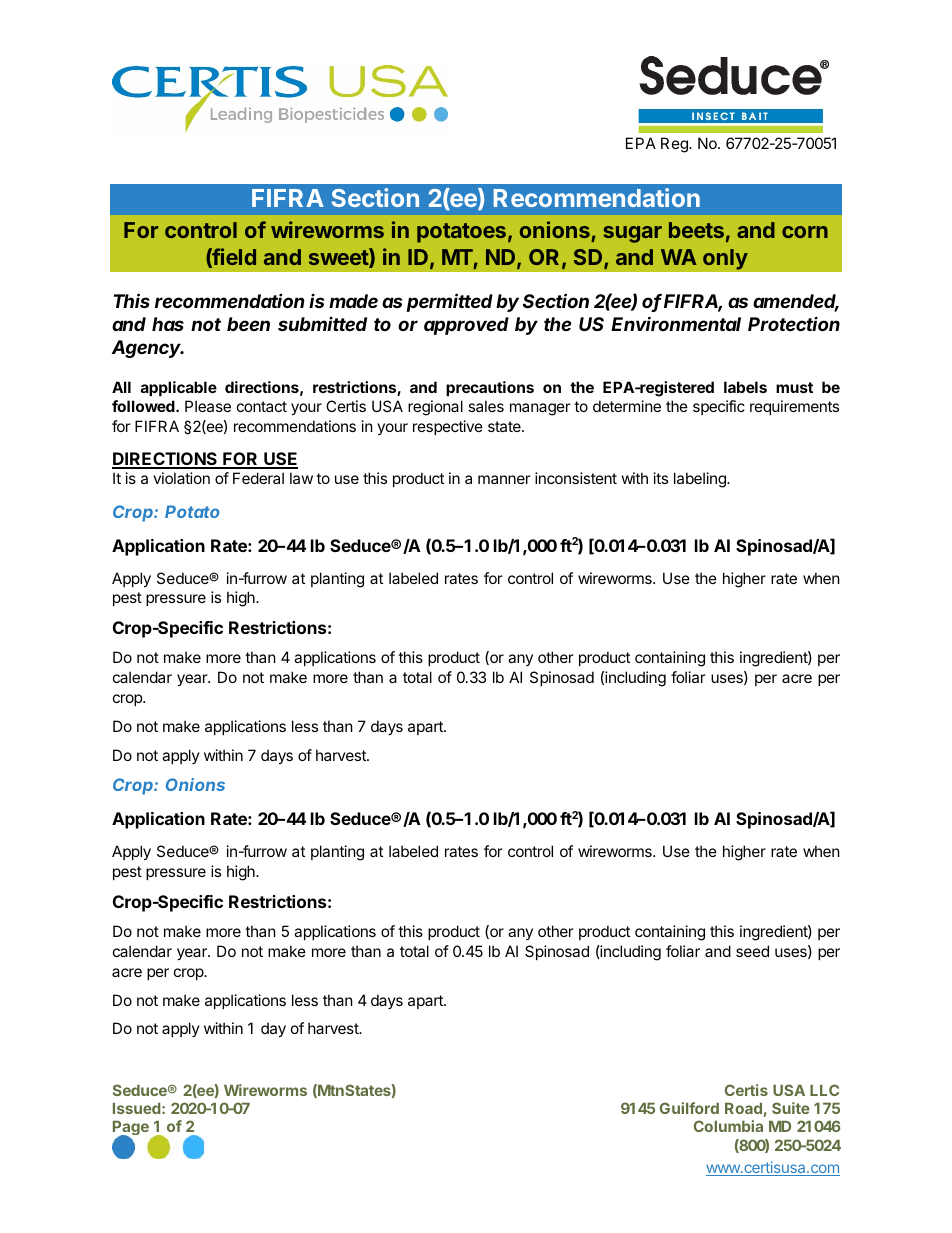 The height and width of the page is (1233, 952). Describe the element at coordinates (504, 479) in the page. I see `manner` at that location.
